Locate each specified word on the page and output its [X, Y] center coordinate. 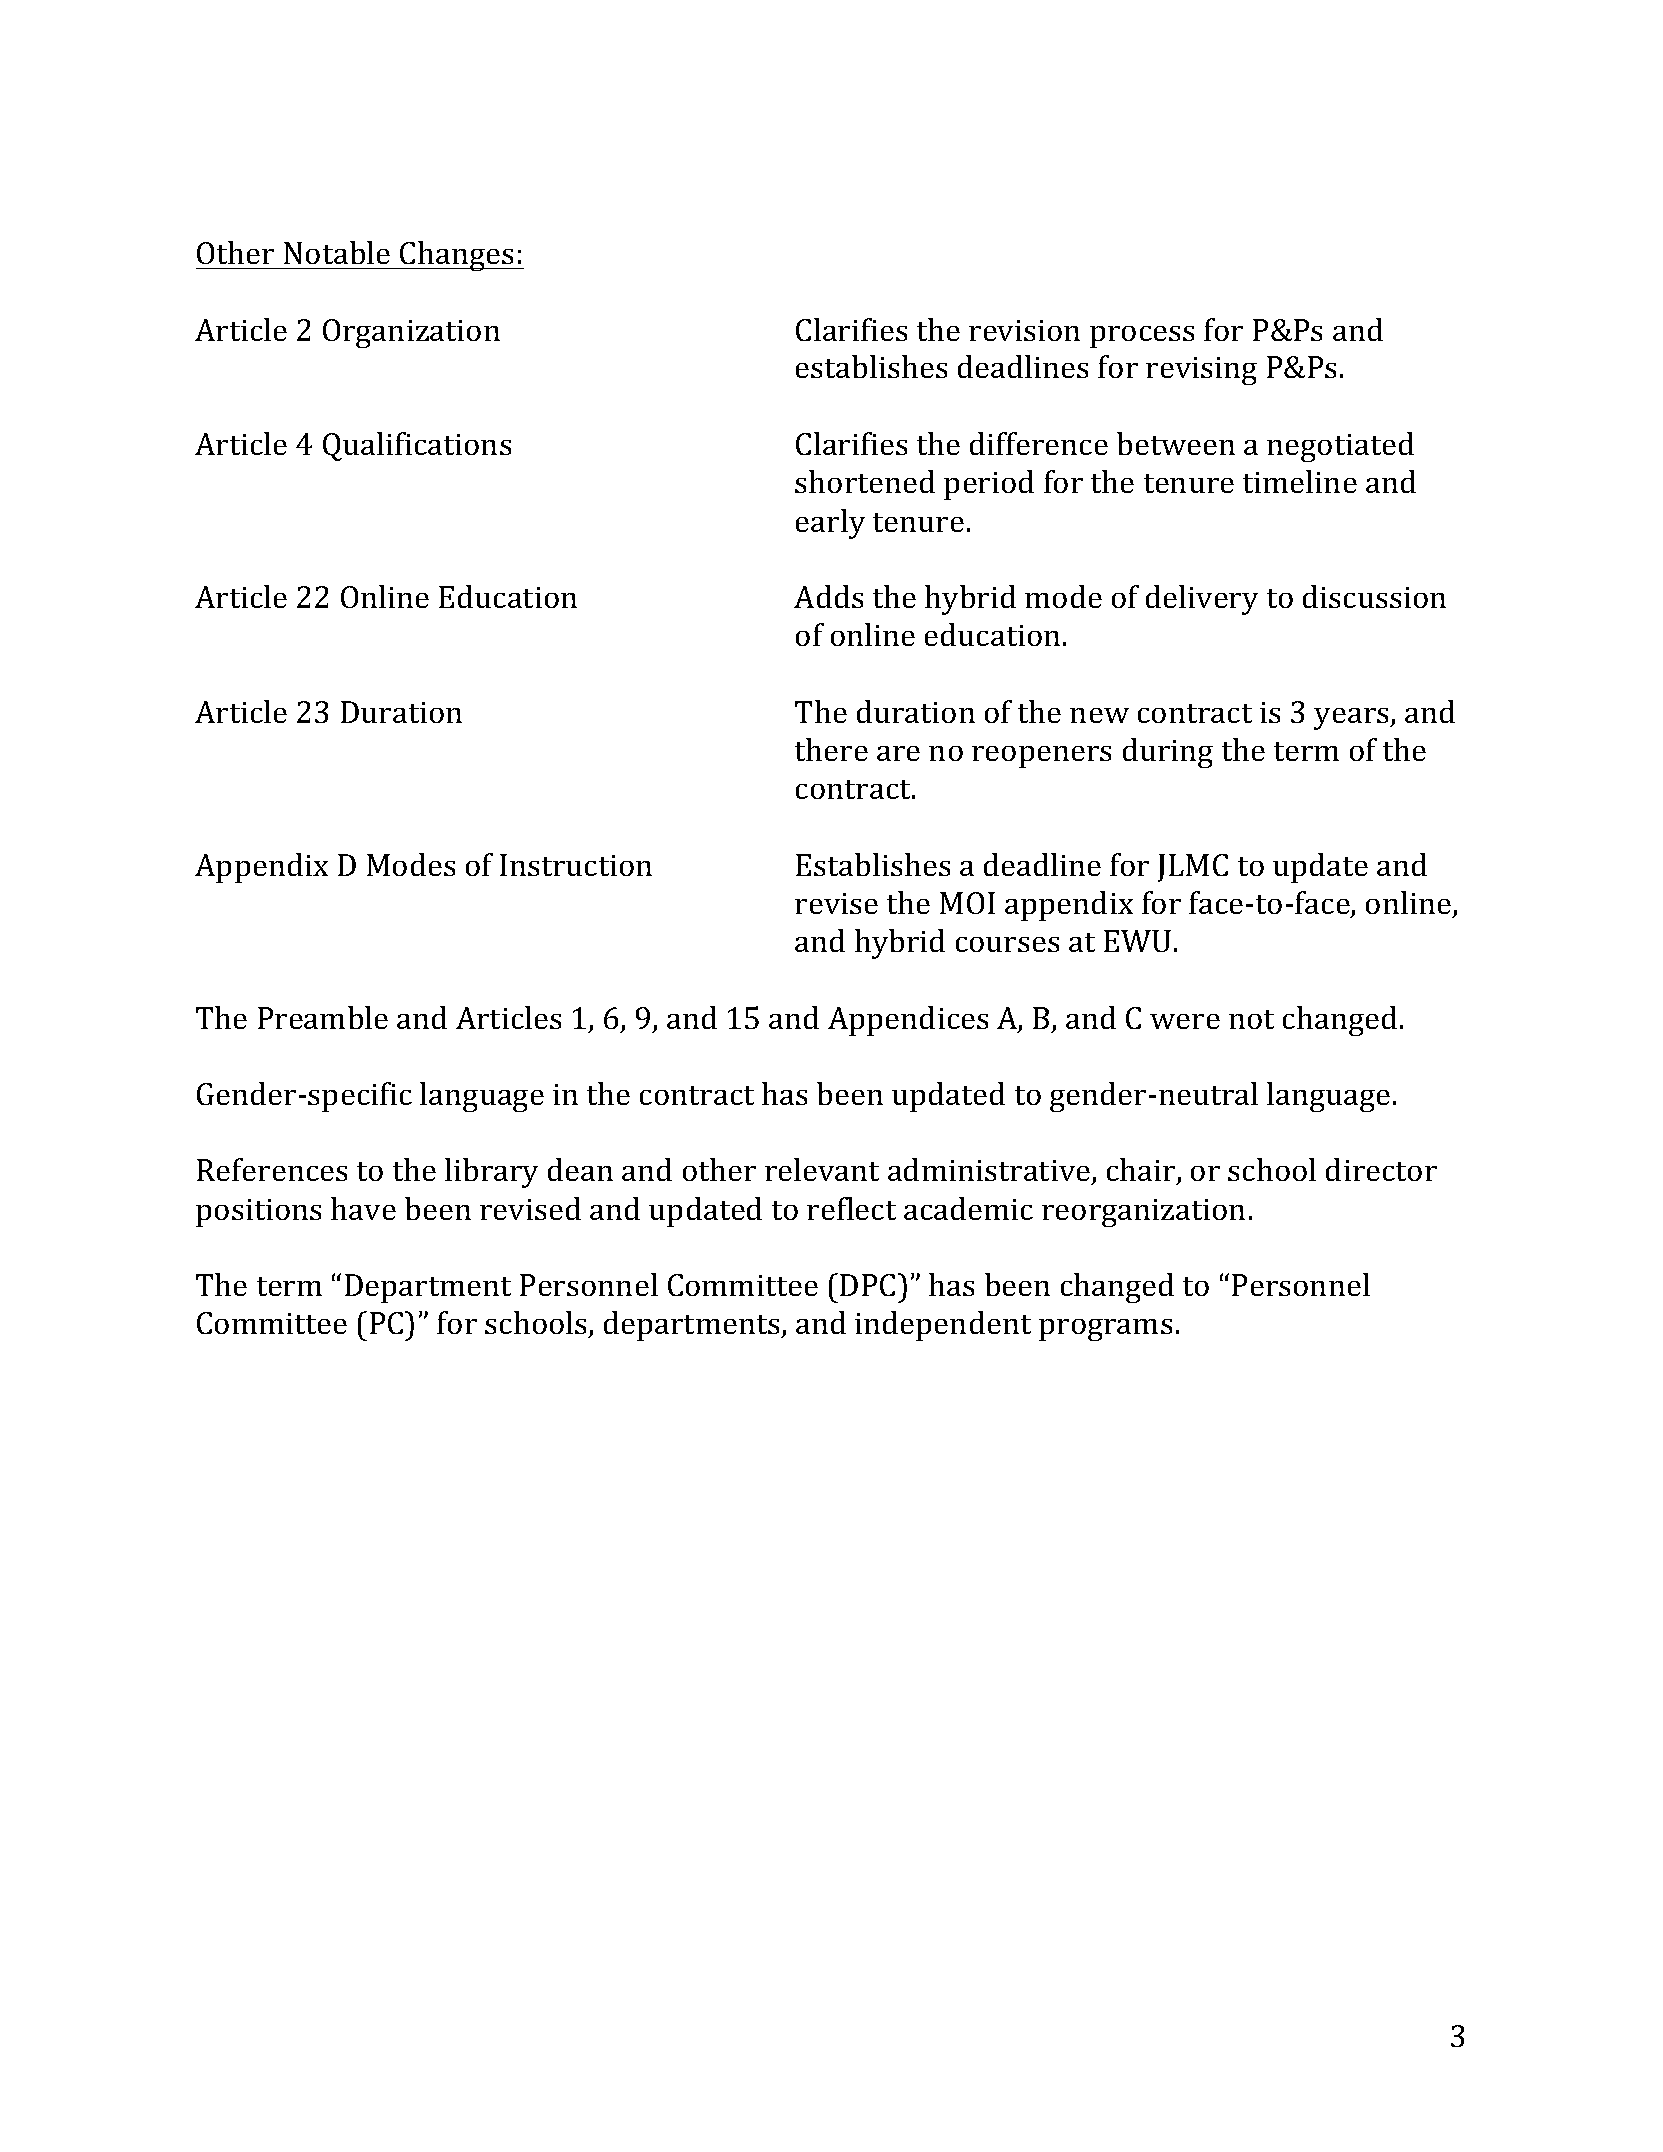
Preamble [323, 1017]
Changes [457, 256]
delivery [1202, 600]
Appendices [908, 1021]
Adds [828, 596]
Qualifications [417, 446]
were [1185, 1021]
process [1142, 337]
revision [1024, 330]
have [363, 1208]
